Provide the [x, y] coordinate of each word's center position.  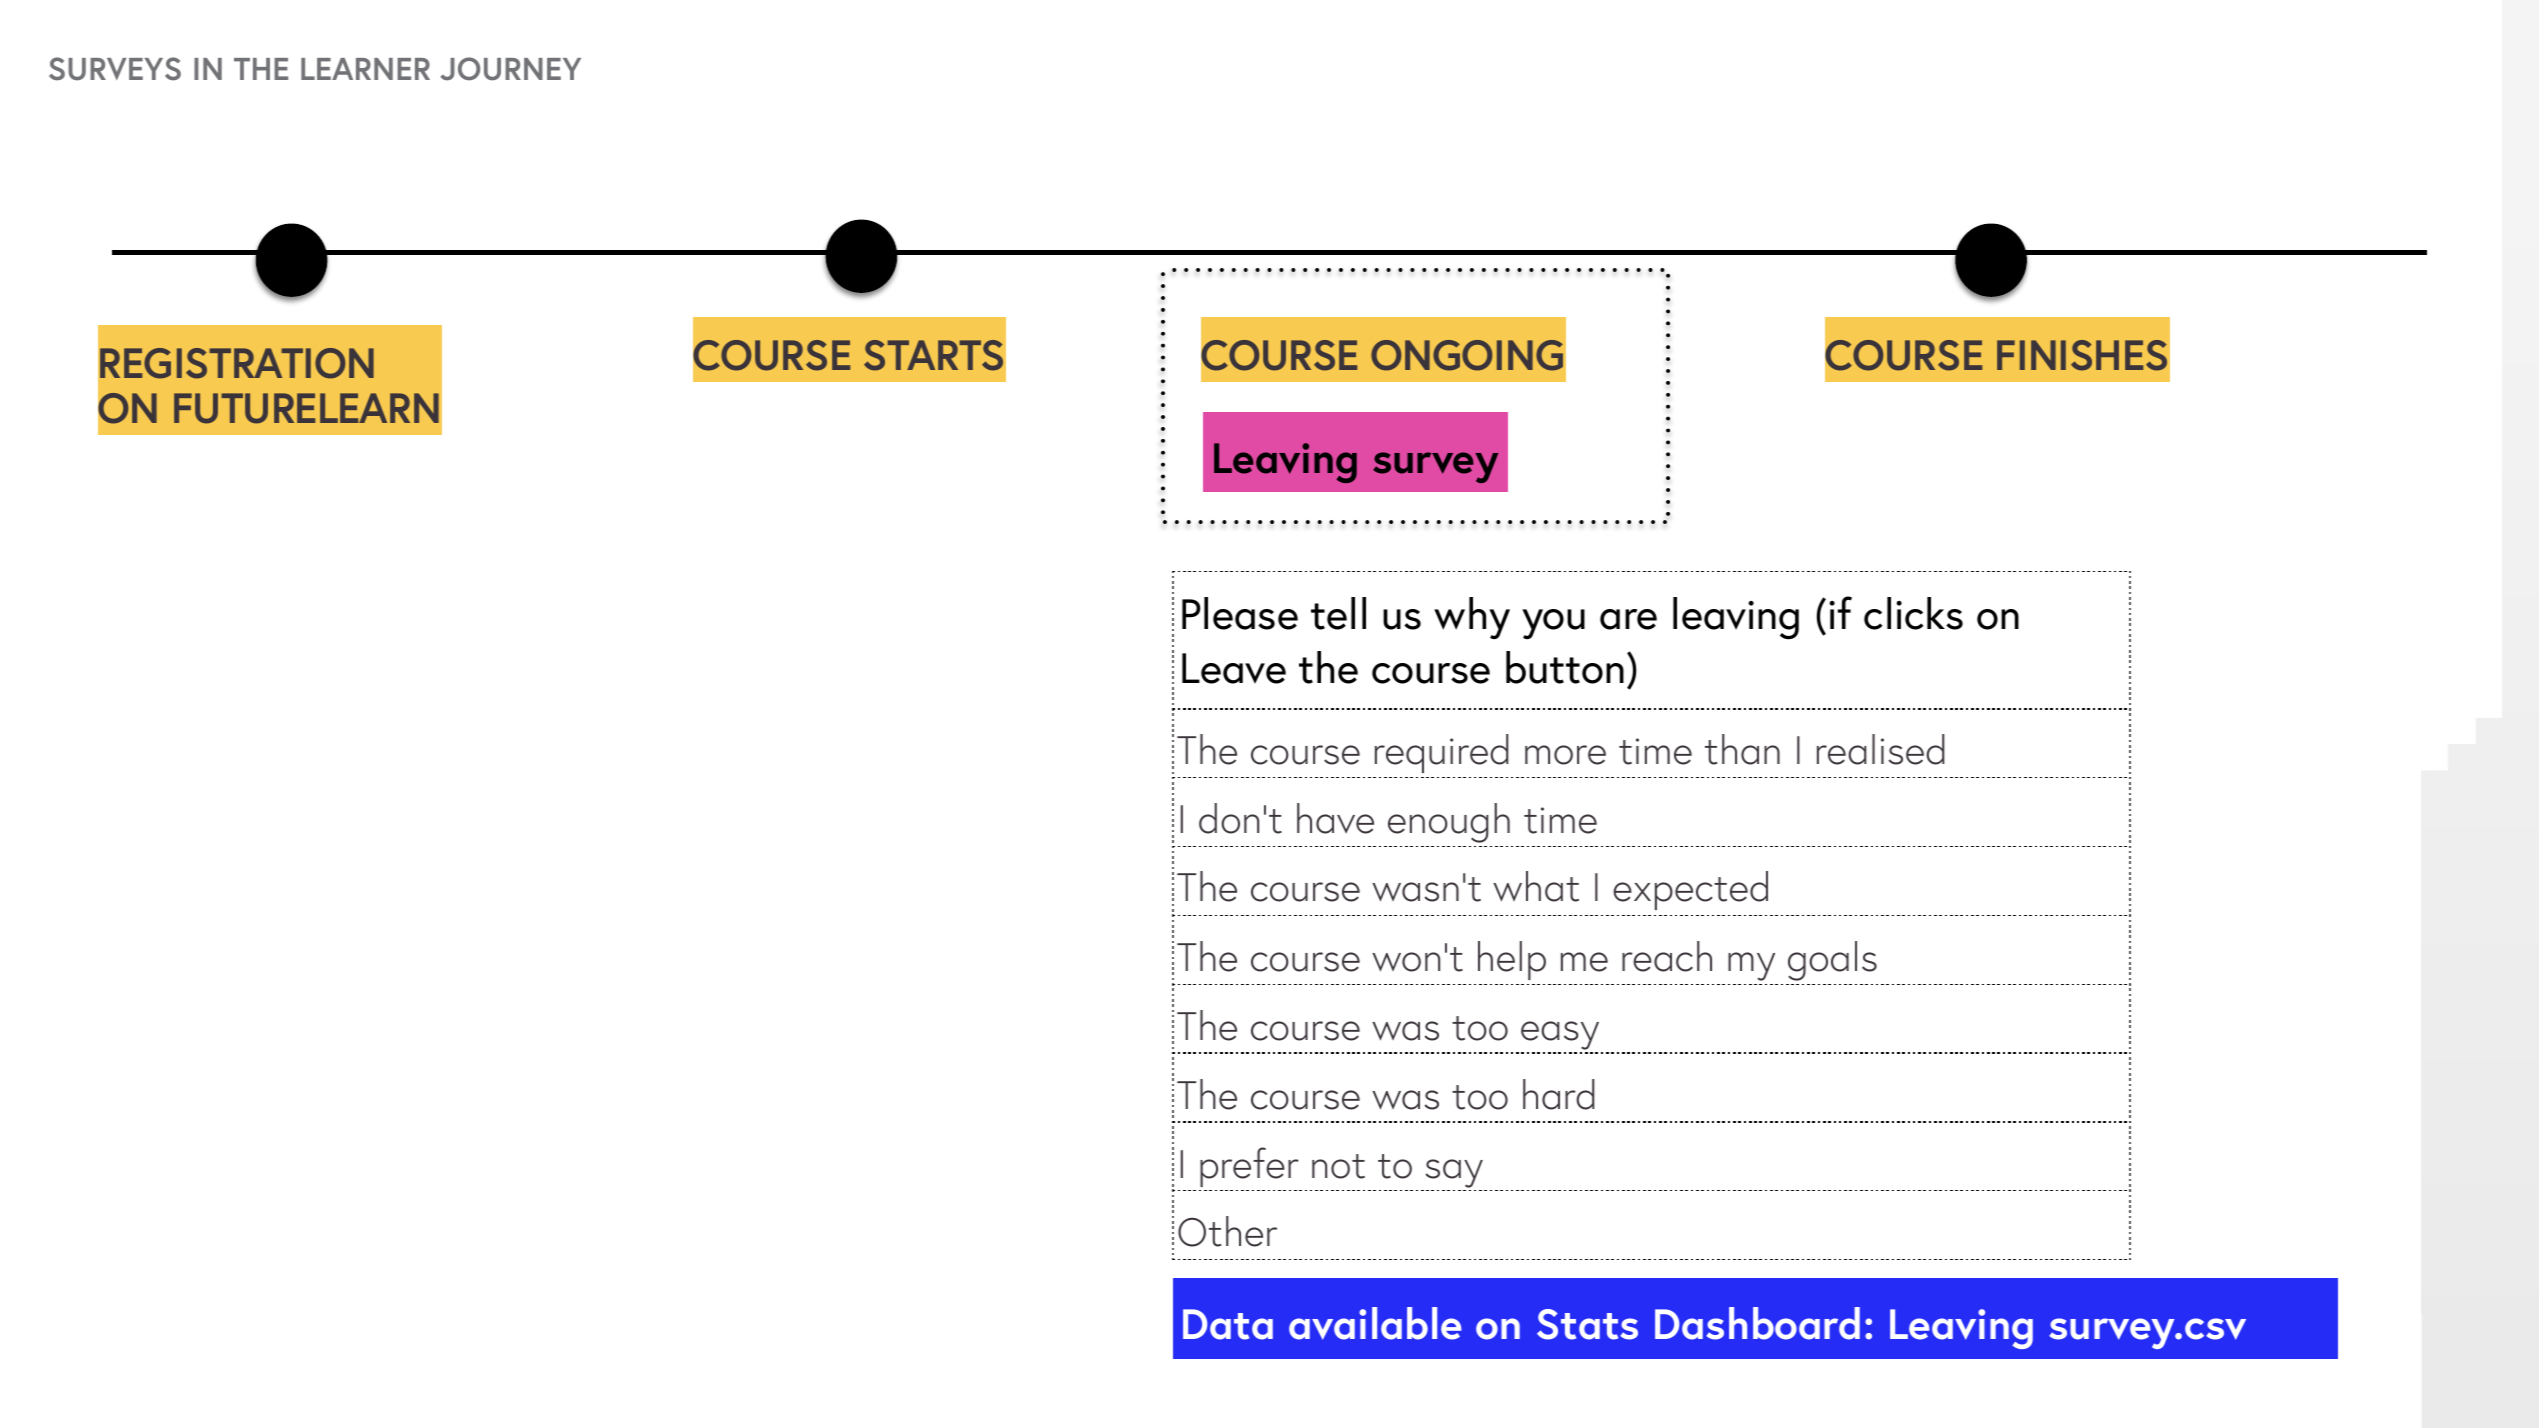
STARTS [933, 355]
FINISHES [2082, 355]
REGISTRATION [237, 363]
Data [1228, 1324]
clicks [1913, 613]
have [1335, 818]
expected [1690, 890]
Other [1227, 1231]
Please [1240, 613]
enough [1449, 823]
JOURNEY [510, 69]
